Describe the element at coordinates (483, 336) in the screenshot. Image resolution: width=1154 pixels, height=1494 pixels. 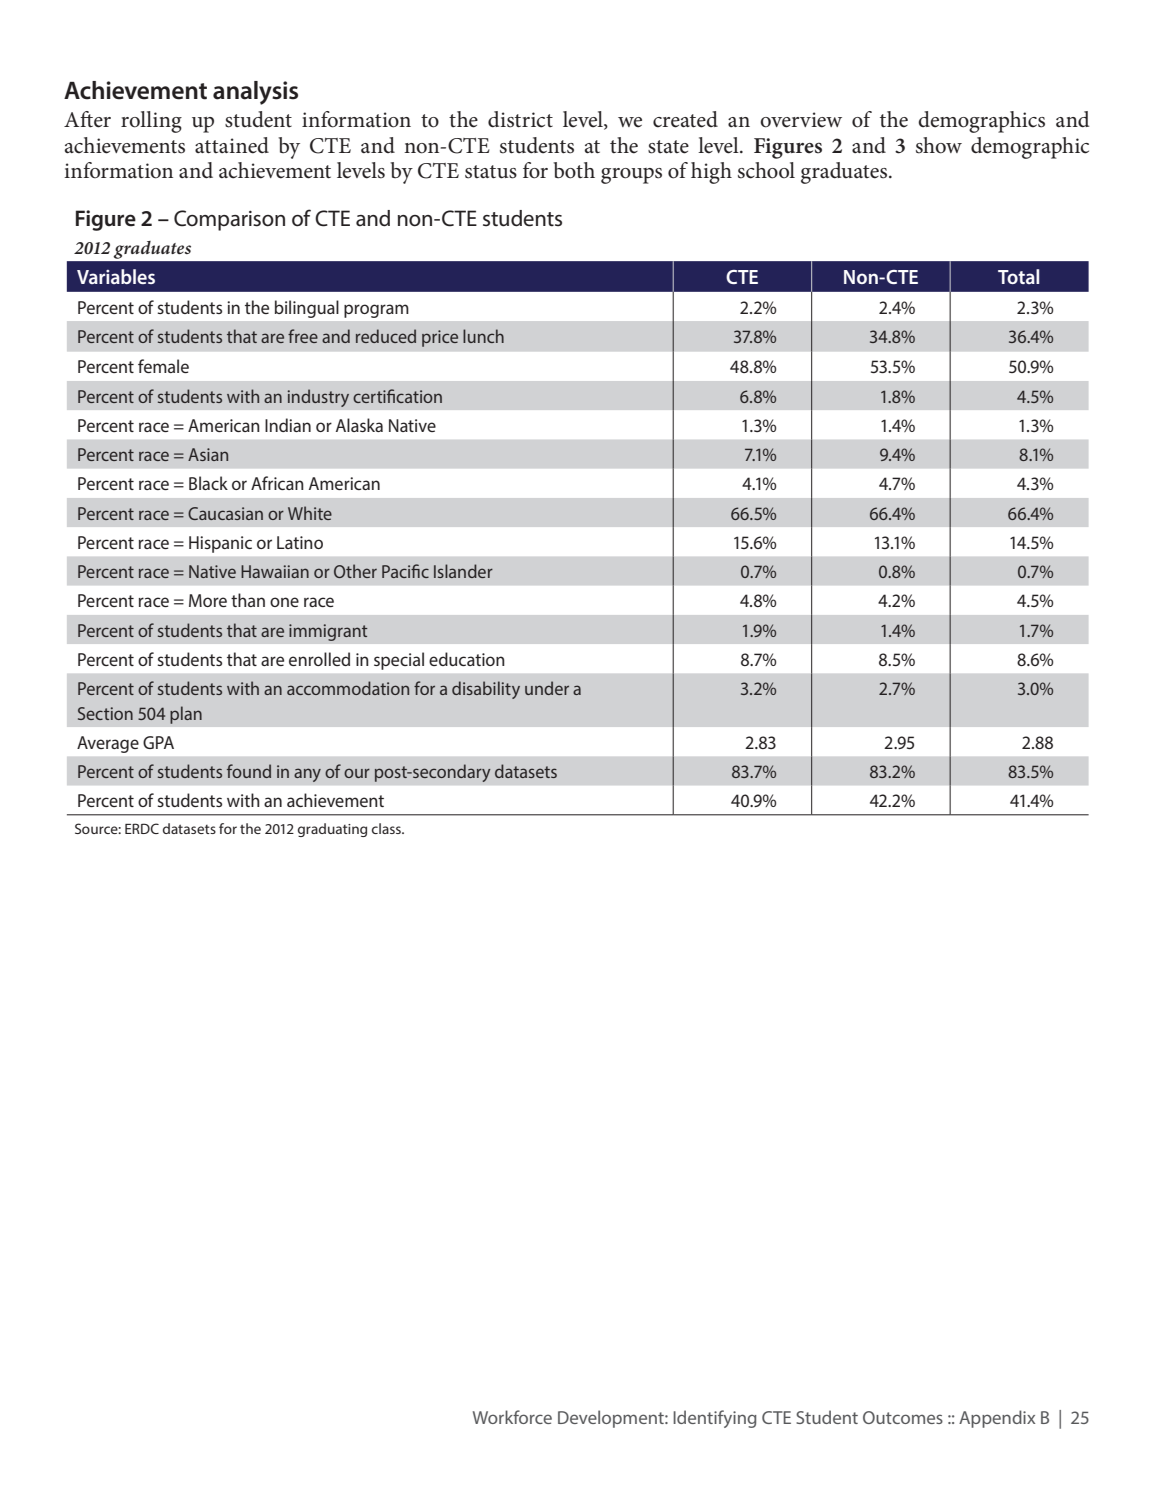
I see `lunch` at that location.
